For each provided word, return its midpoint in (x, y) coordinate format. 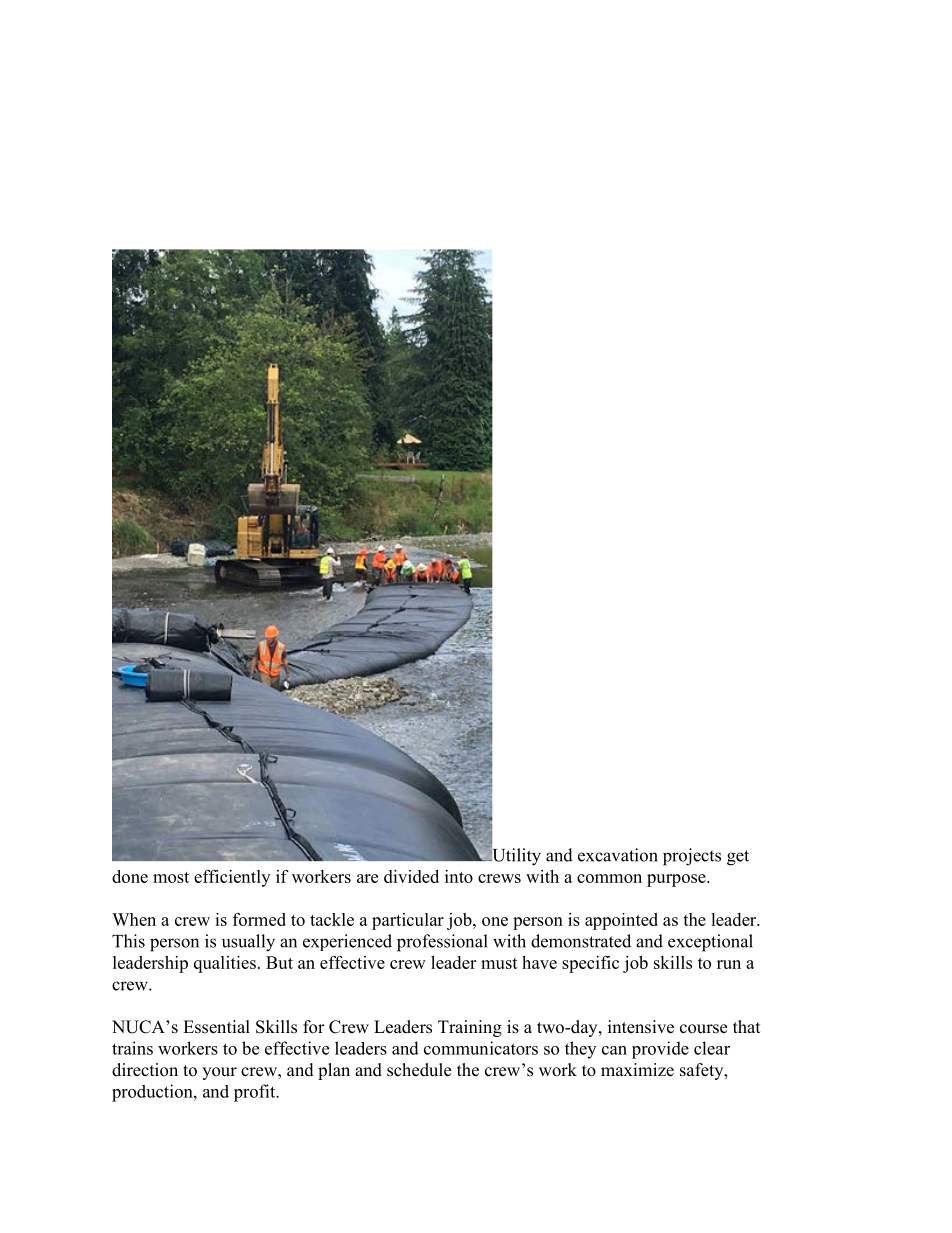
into (459, 876)
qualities (225, 964)
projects (692, 857)
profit (256, 1093)
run (729, 964)
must (499, 963)
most (171, 877)
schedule (419, 1070)
